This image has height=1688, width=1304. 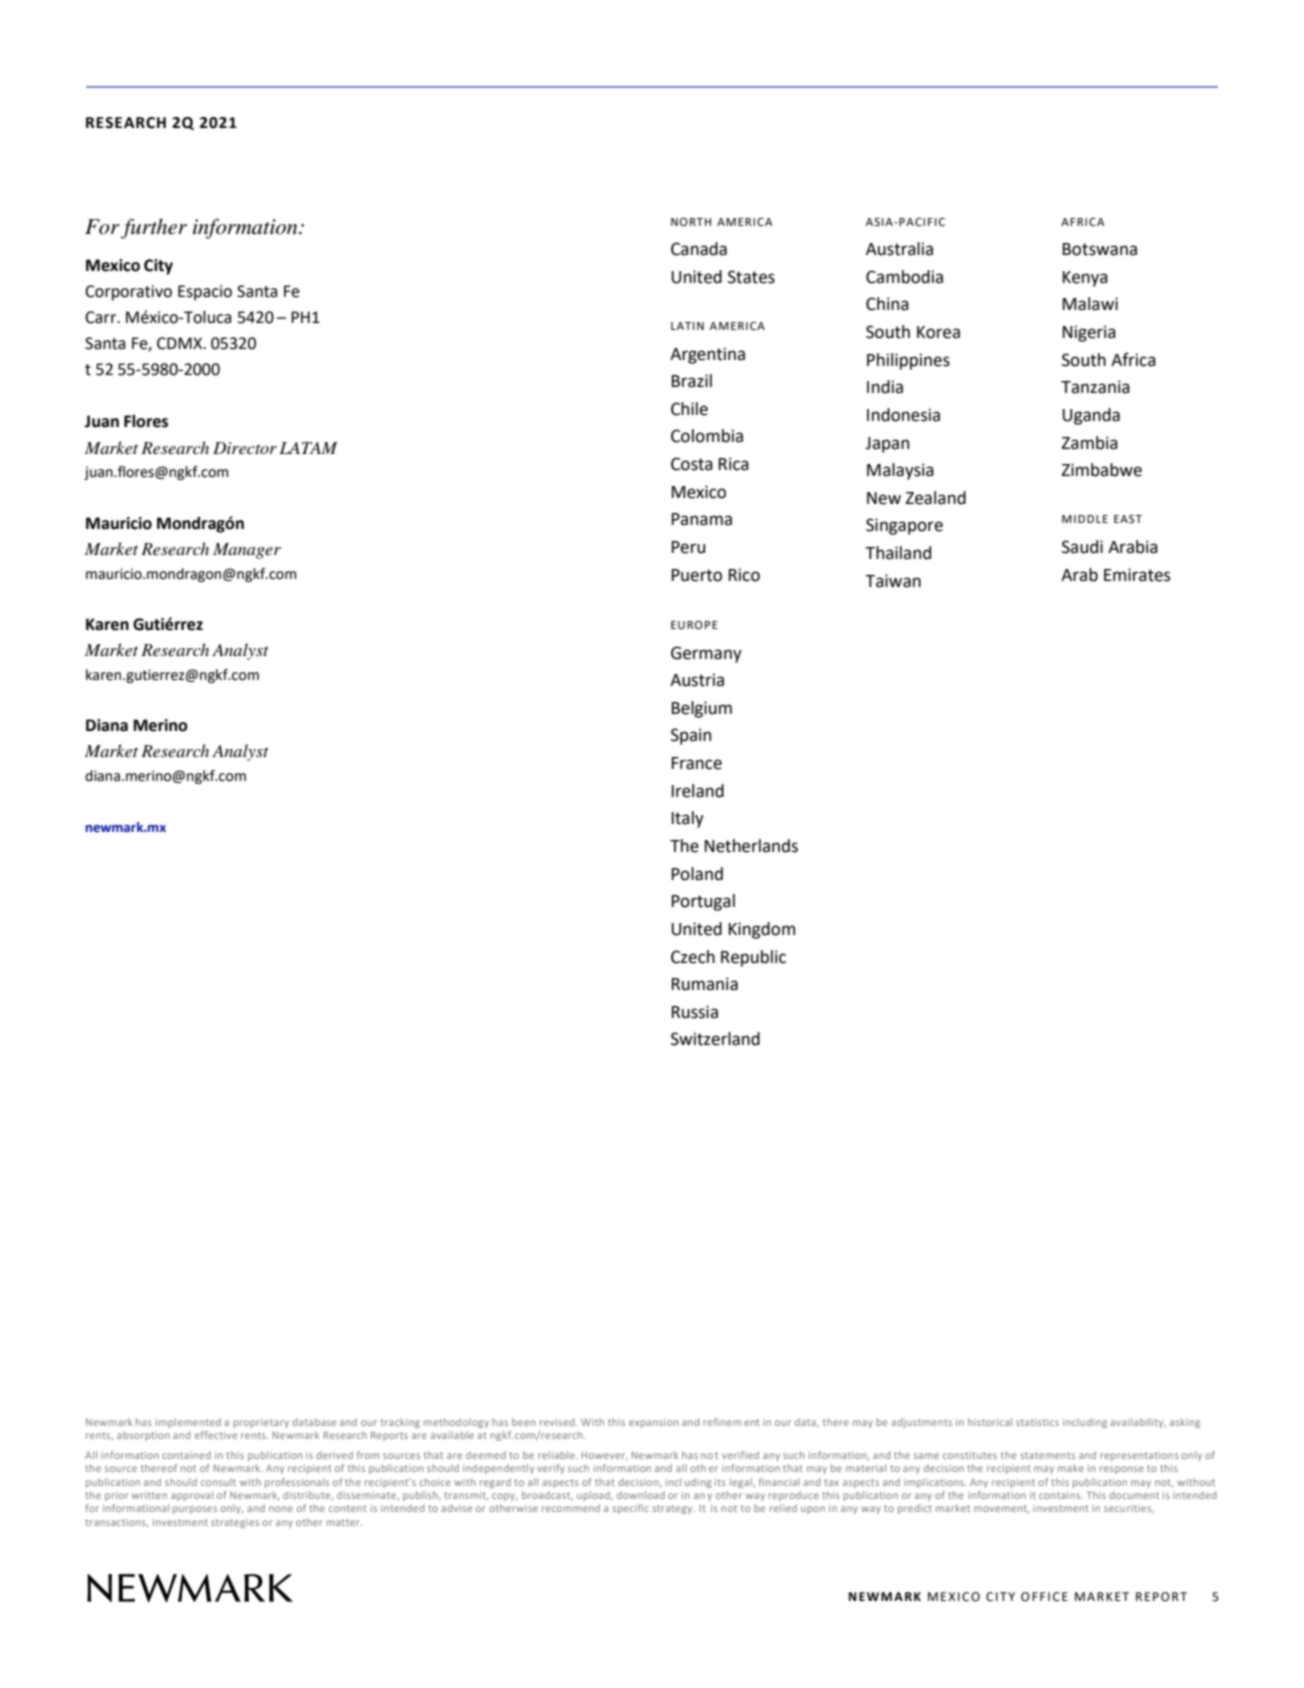 I want to click on download, so click(x=641, y=1495).
